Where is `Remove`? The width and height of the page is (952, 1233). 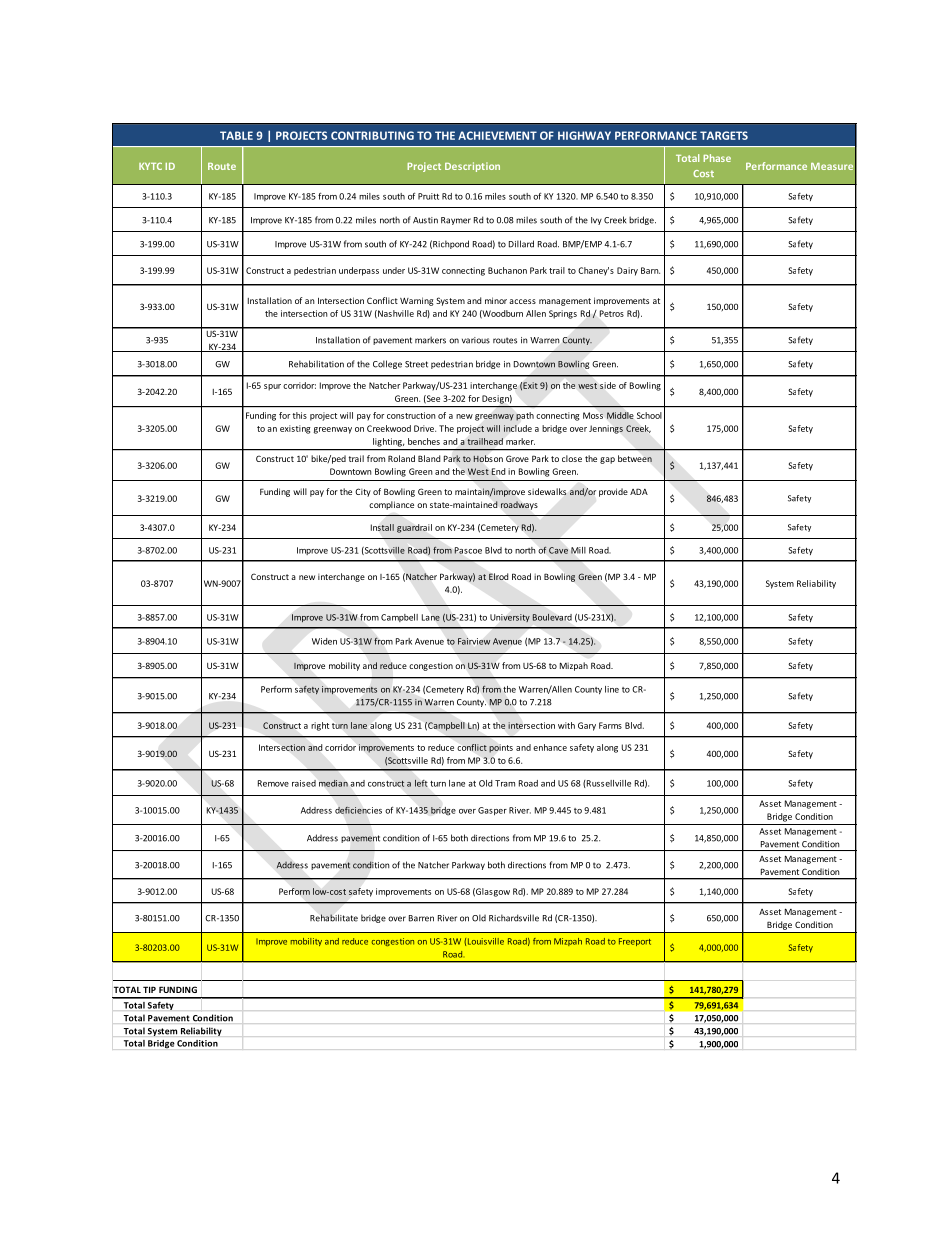
Remove is located at coordinates (273, 783).
